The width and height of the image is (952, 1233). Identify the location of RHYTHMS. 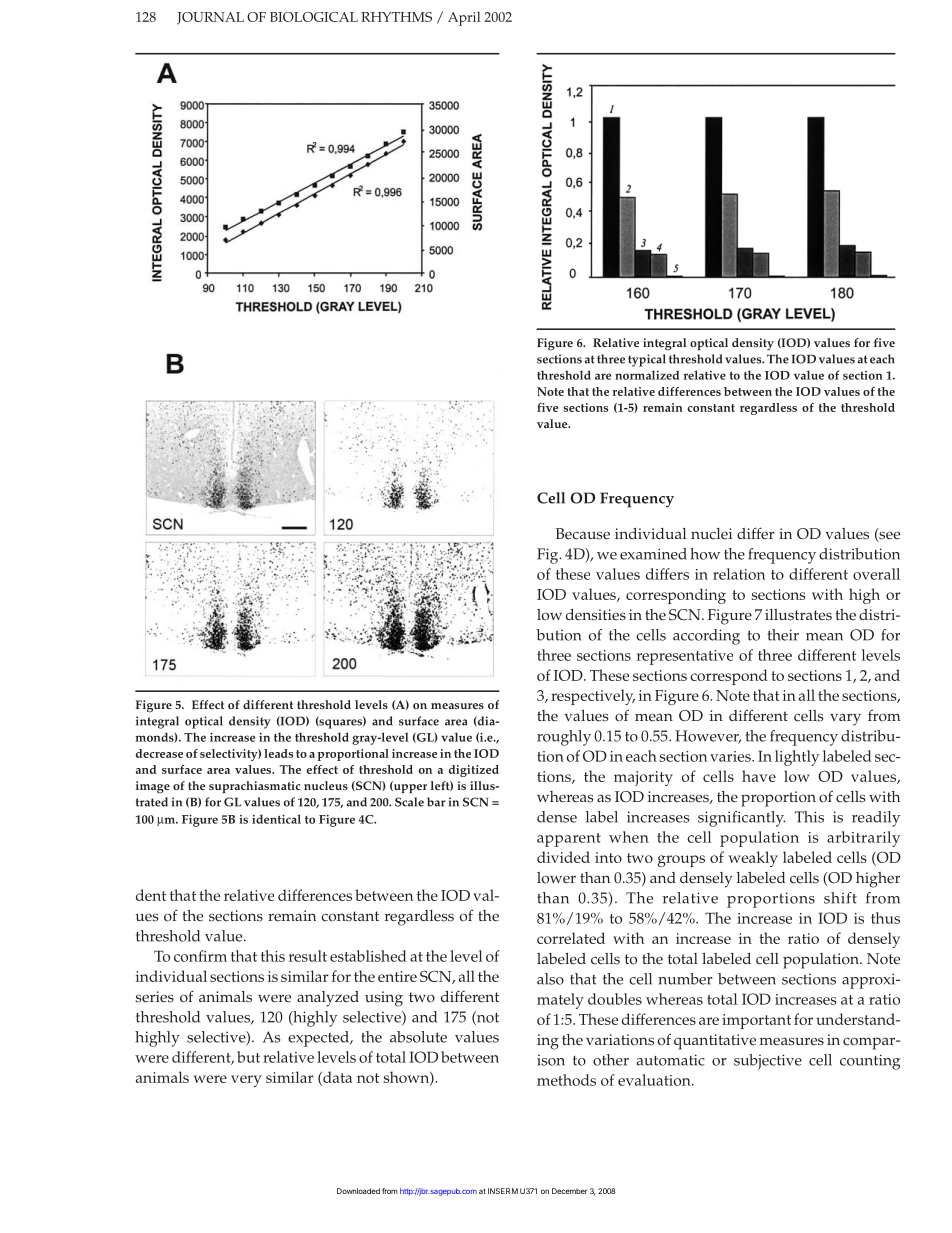
(396, 17).
